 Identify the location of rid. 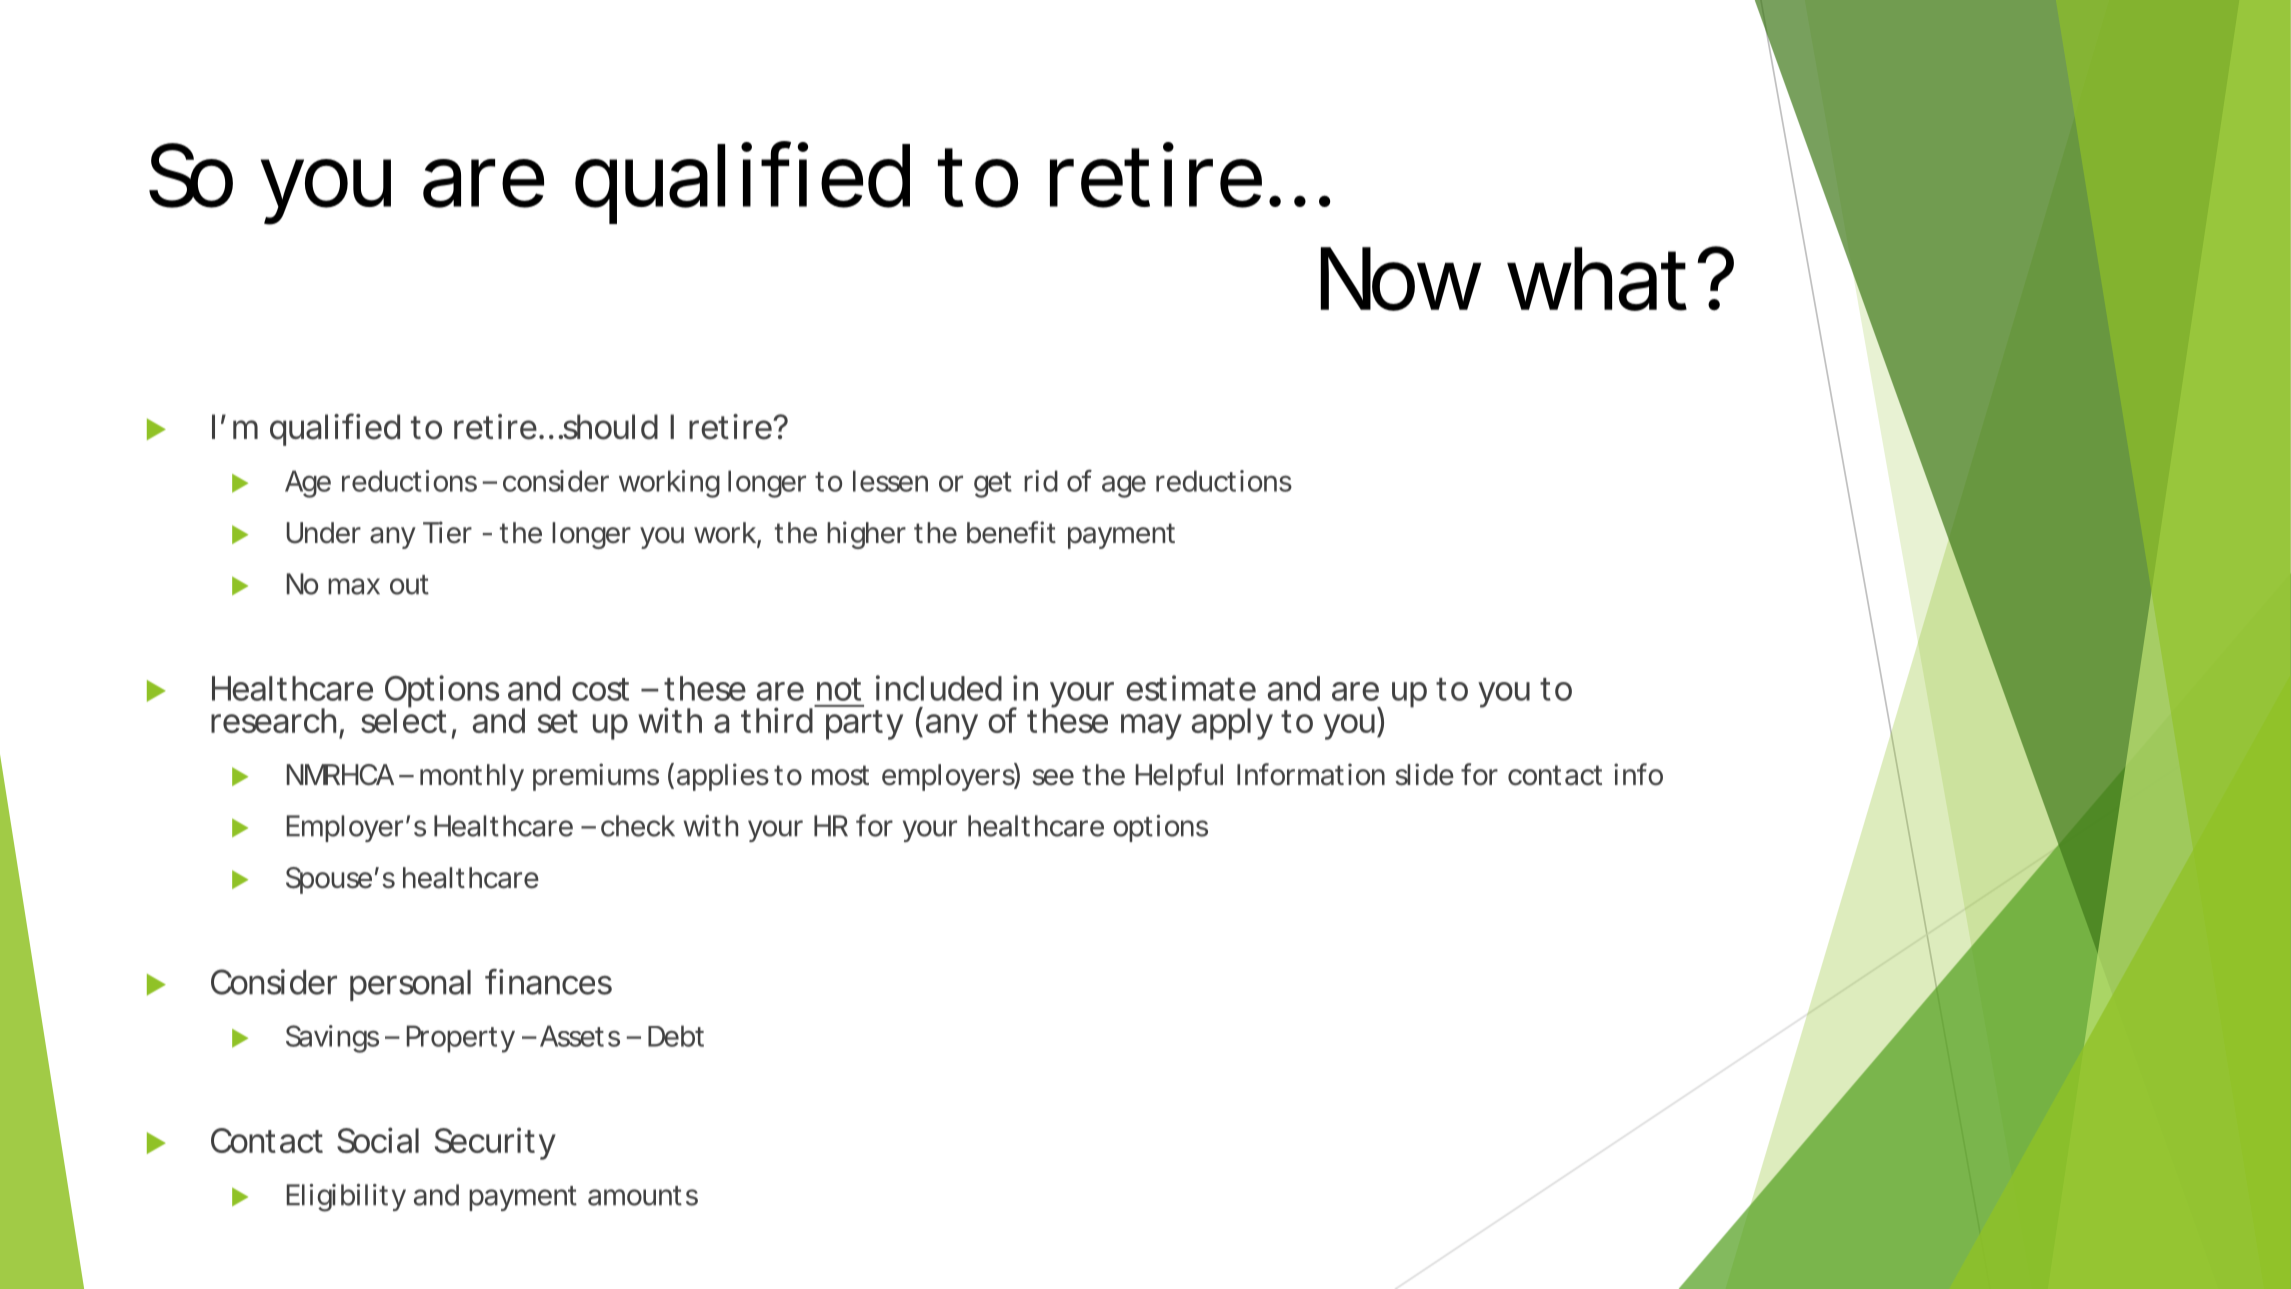
(1041, 481).
